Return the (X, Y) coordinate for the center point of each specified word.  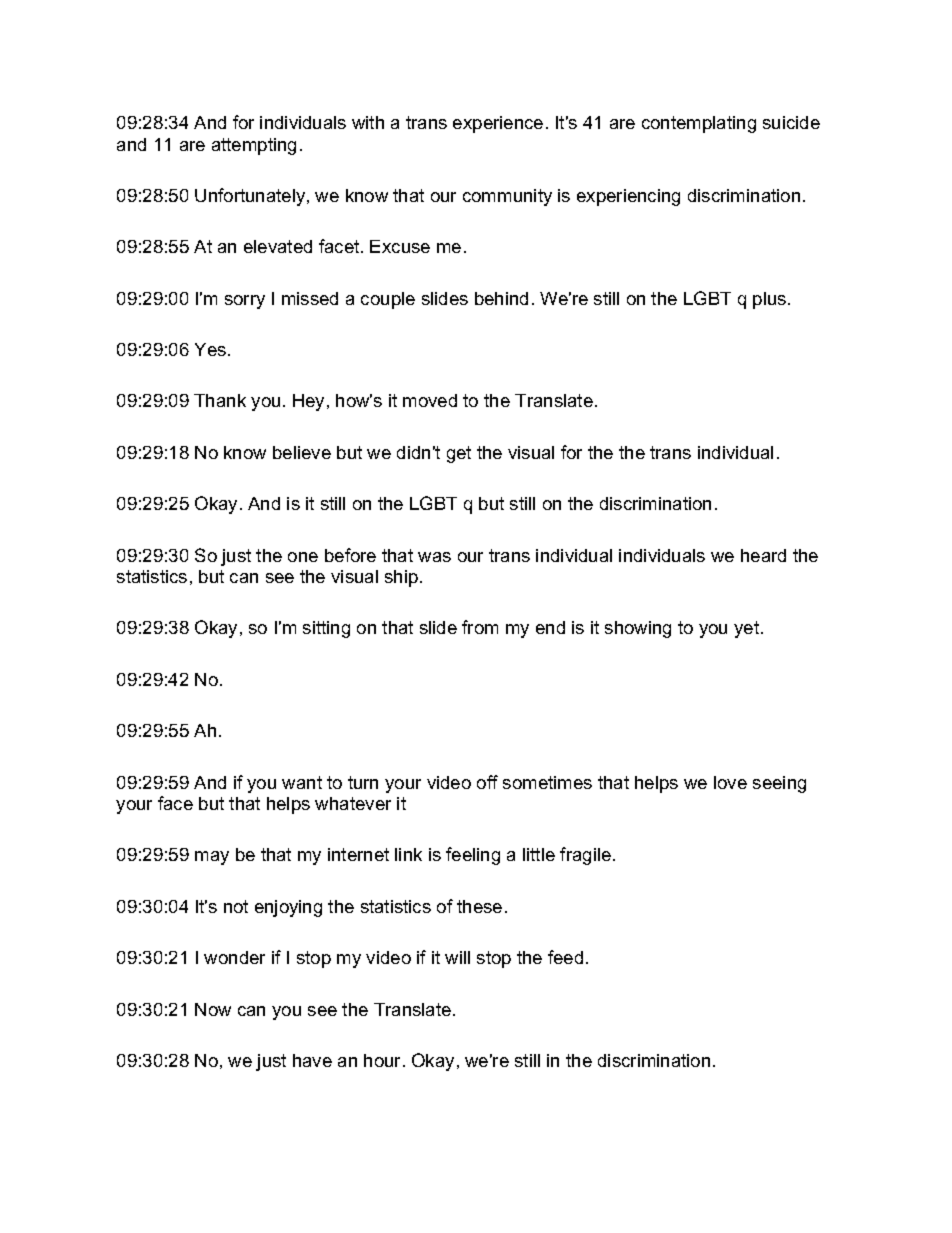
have (312, 1060)
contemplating (699, 124)
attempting (254, 146)
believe (302, 452)
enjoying (288, 908)
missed (310, 298)
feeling (473, 856)
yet (748, 629)
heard (763, 555)
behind (501, 298)
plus (771, 300)
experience (498, 124)
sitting (326, 629)
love (730, 782)
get (459, 454)
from (480, 627)
